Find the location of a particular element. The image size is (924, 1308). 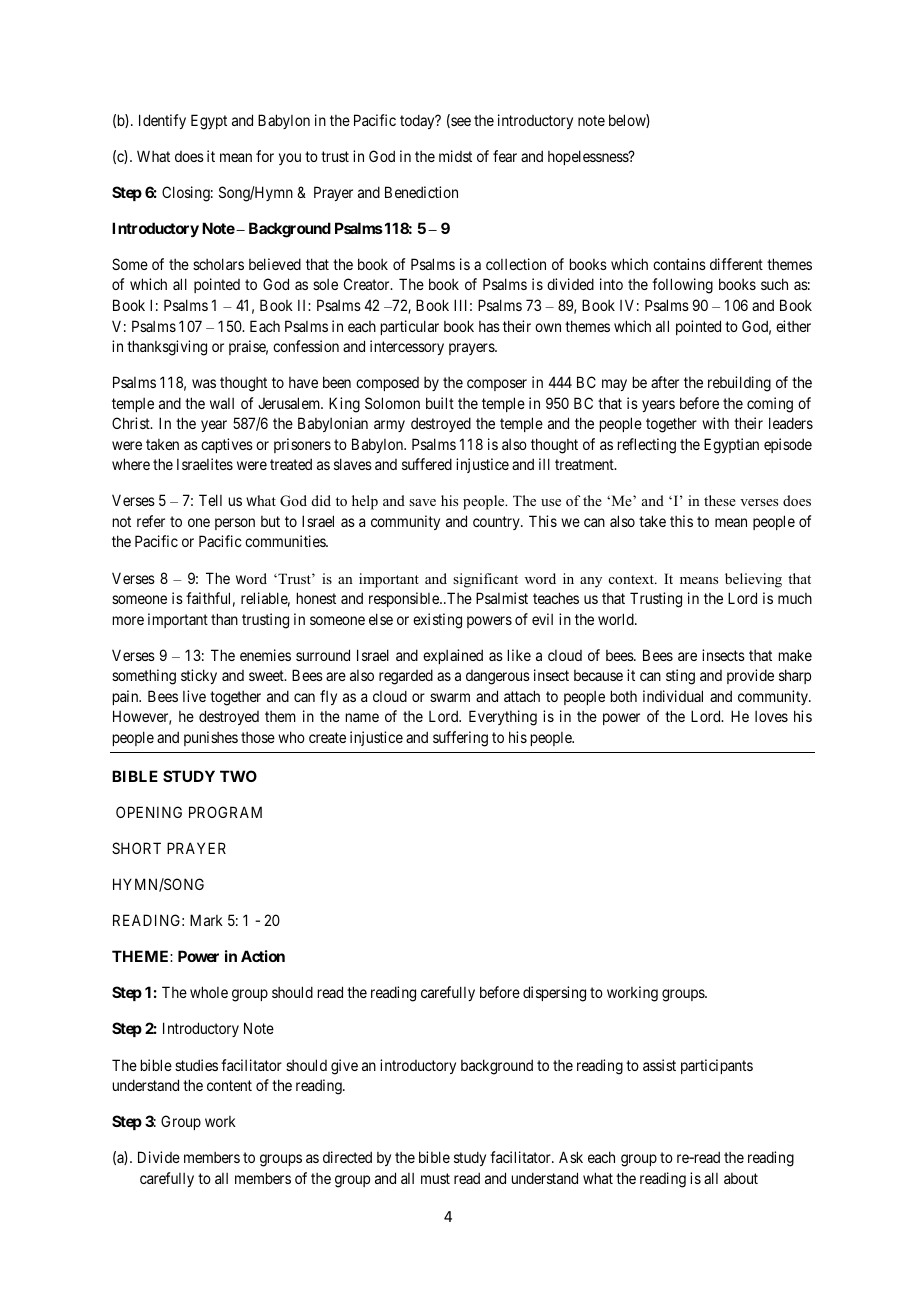

about is located at coordinates (741, 1178).
